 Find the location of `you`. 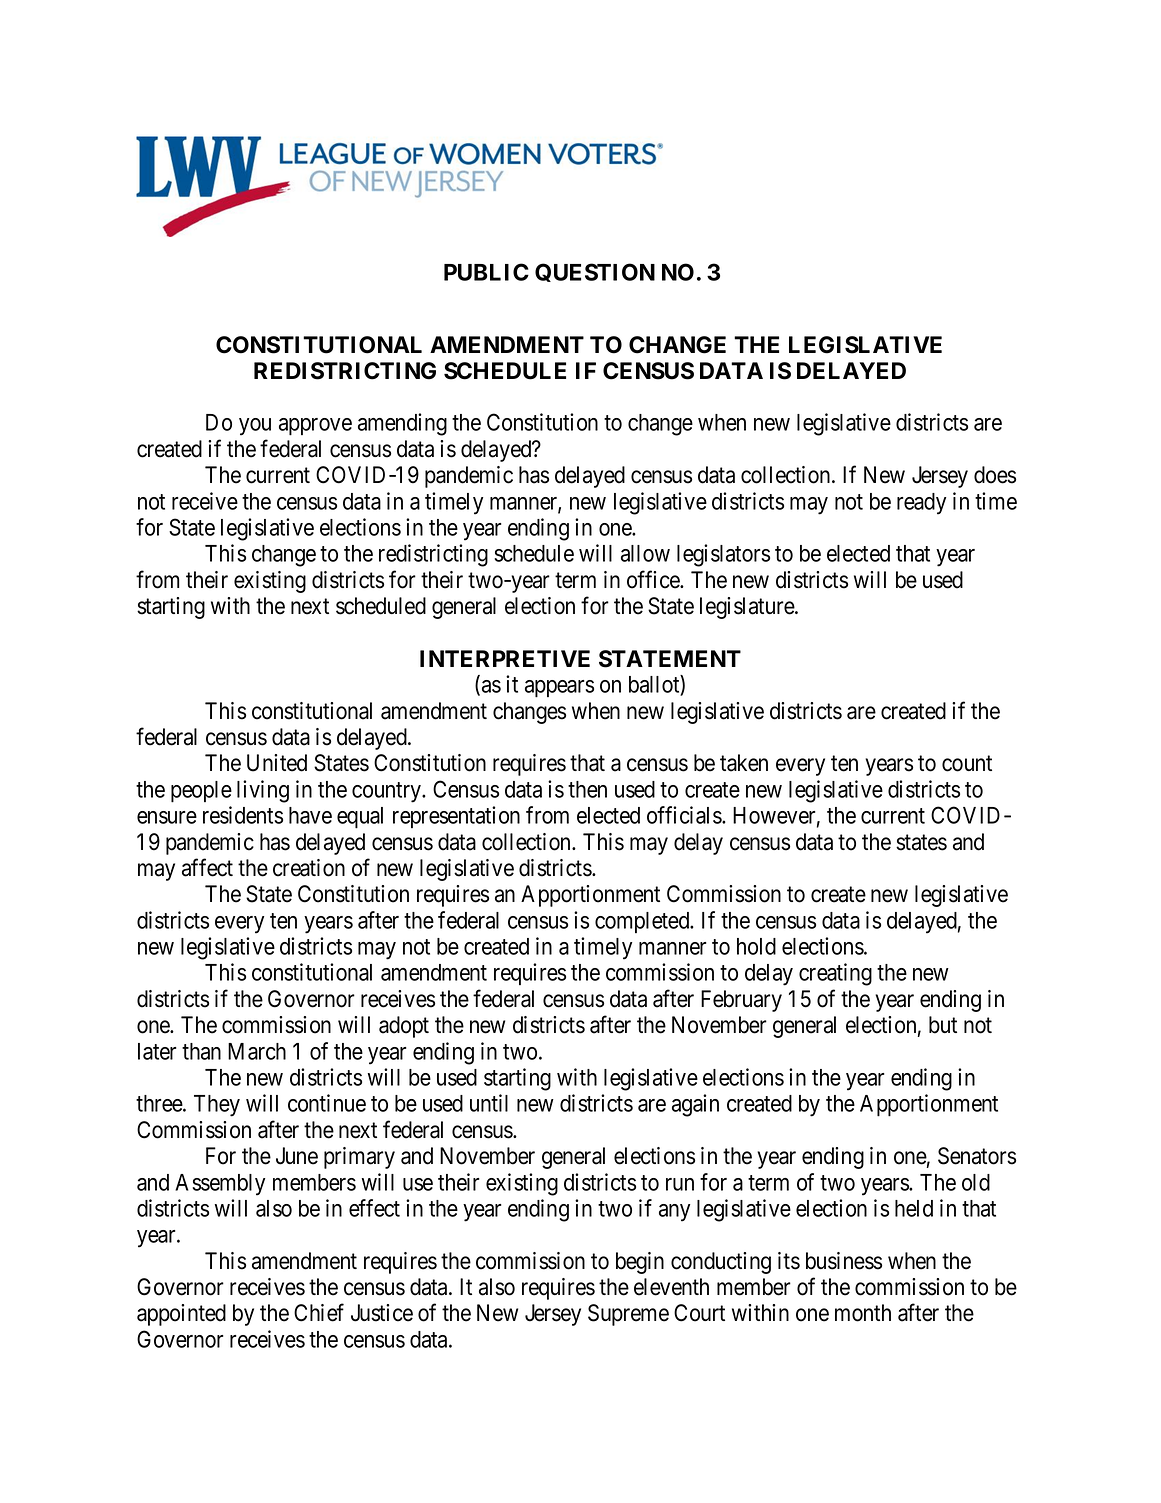

you is located at coordinates (255, 427).
